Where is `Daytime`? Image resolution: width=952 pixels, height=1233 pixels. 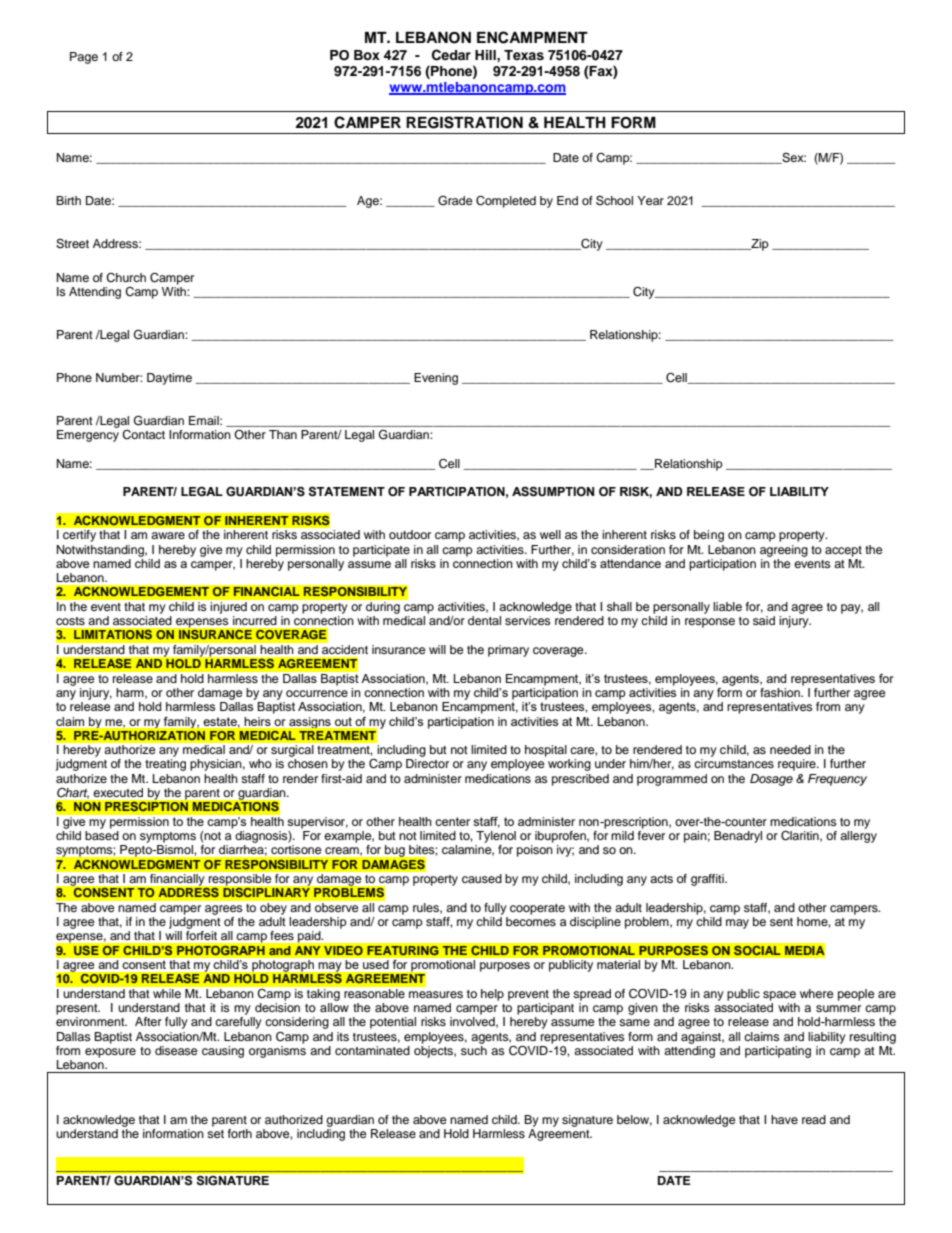 Daytime is located at coordinates (169, 379).
